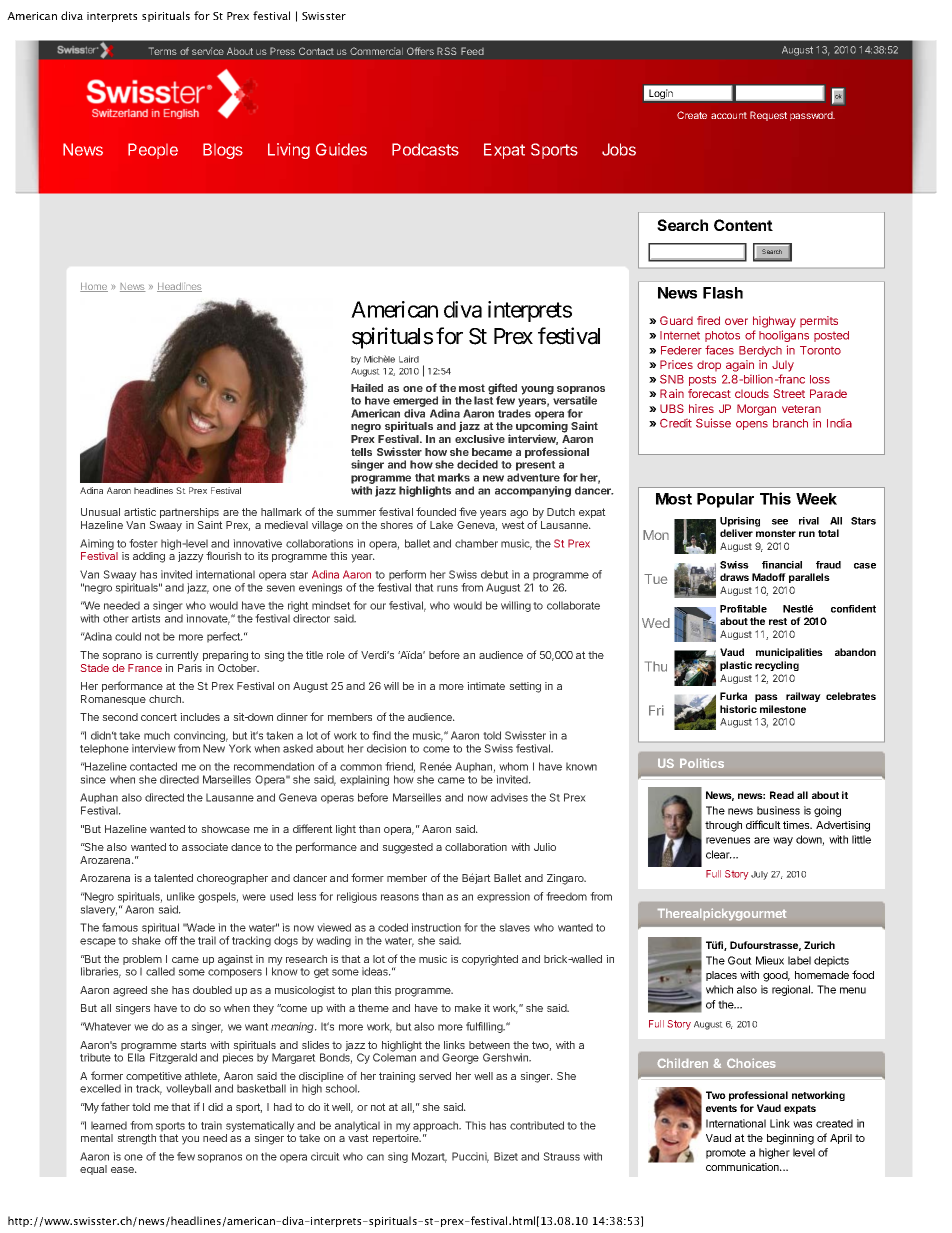 The width and height of the page is (952, 1233). Describe the element at coordinates (790, 1139) in the page. I see `beginning` at that location.
